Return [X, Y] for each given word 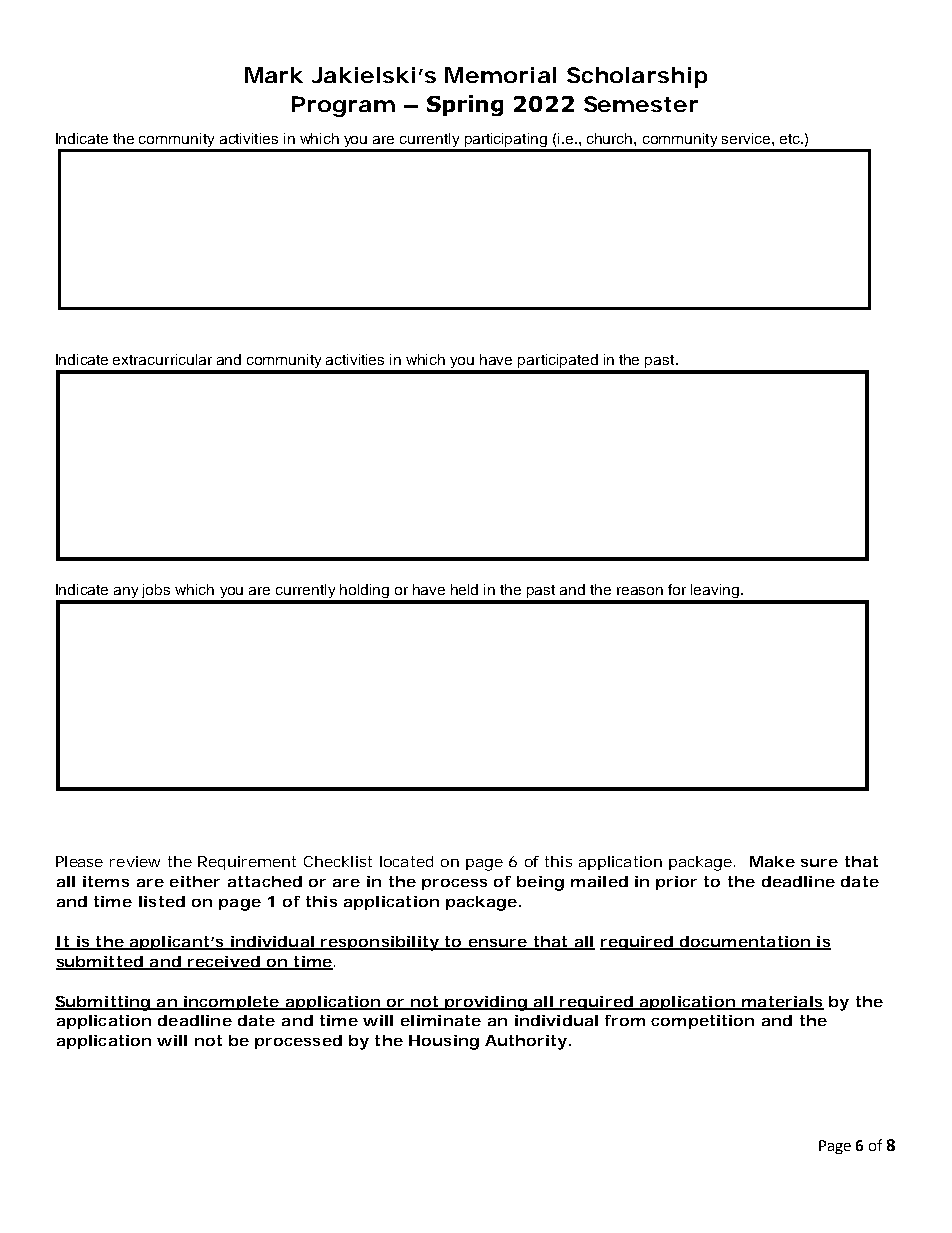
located [406, 861]
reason [640, 591]
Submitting [103, 1003]
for [677, 589]
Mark [274, 75]
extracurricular [162, 359]
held [464, 589]
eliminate [441, 1020]
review [135, 861]
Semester [641, 104]
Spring [465, 105]
